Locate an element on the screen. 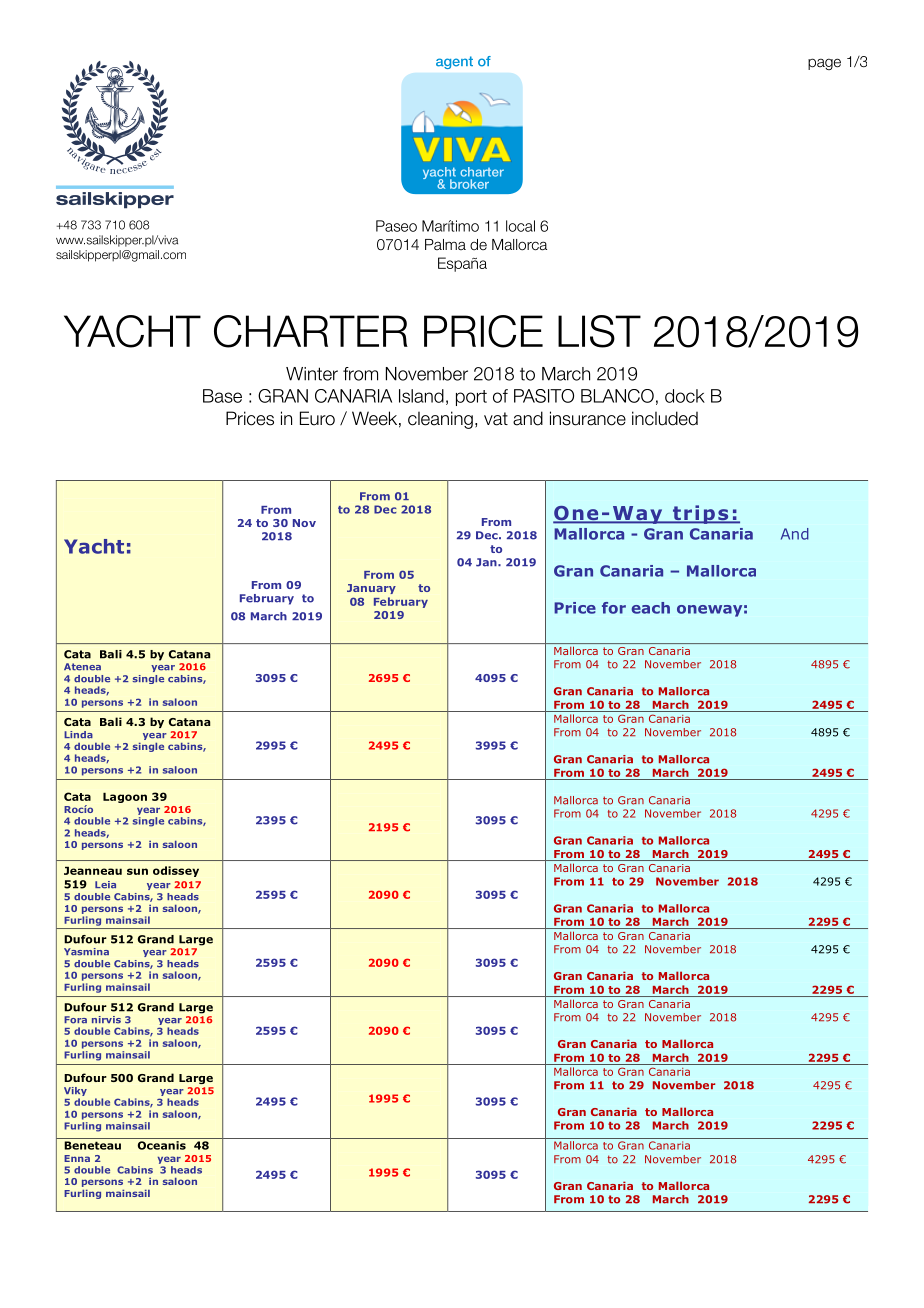  Viky is located at coordinates (75, 1093).
